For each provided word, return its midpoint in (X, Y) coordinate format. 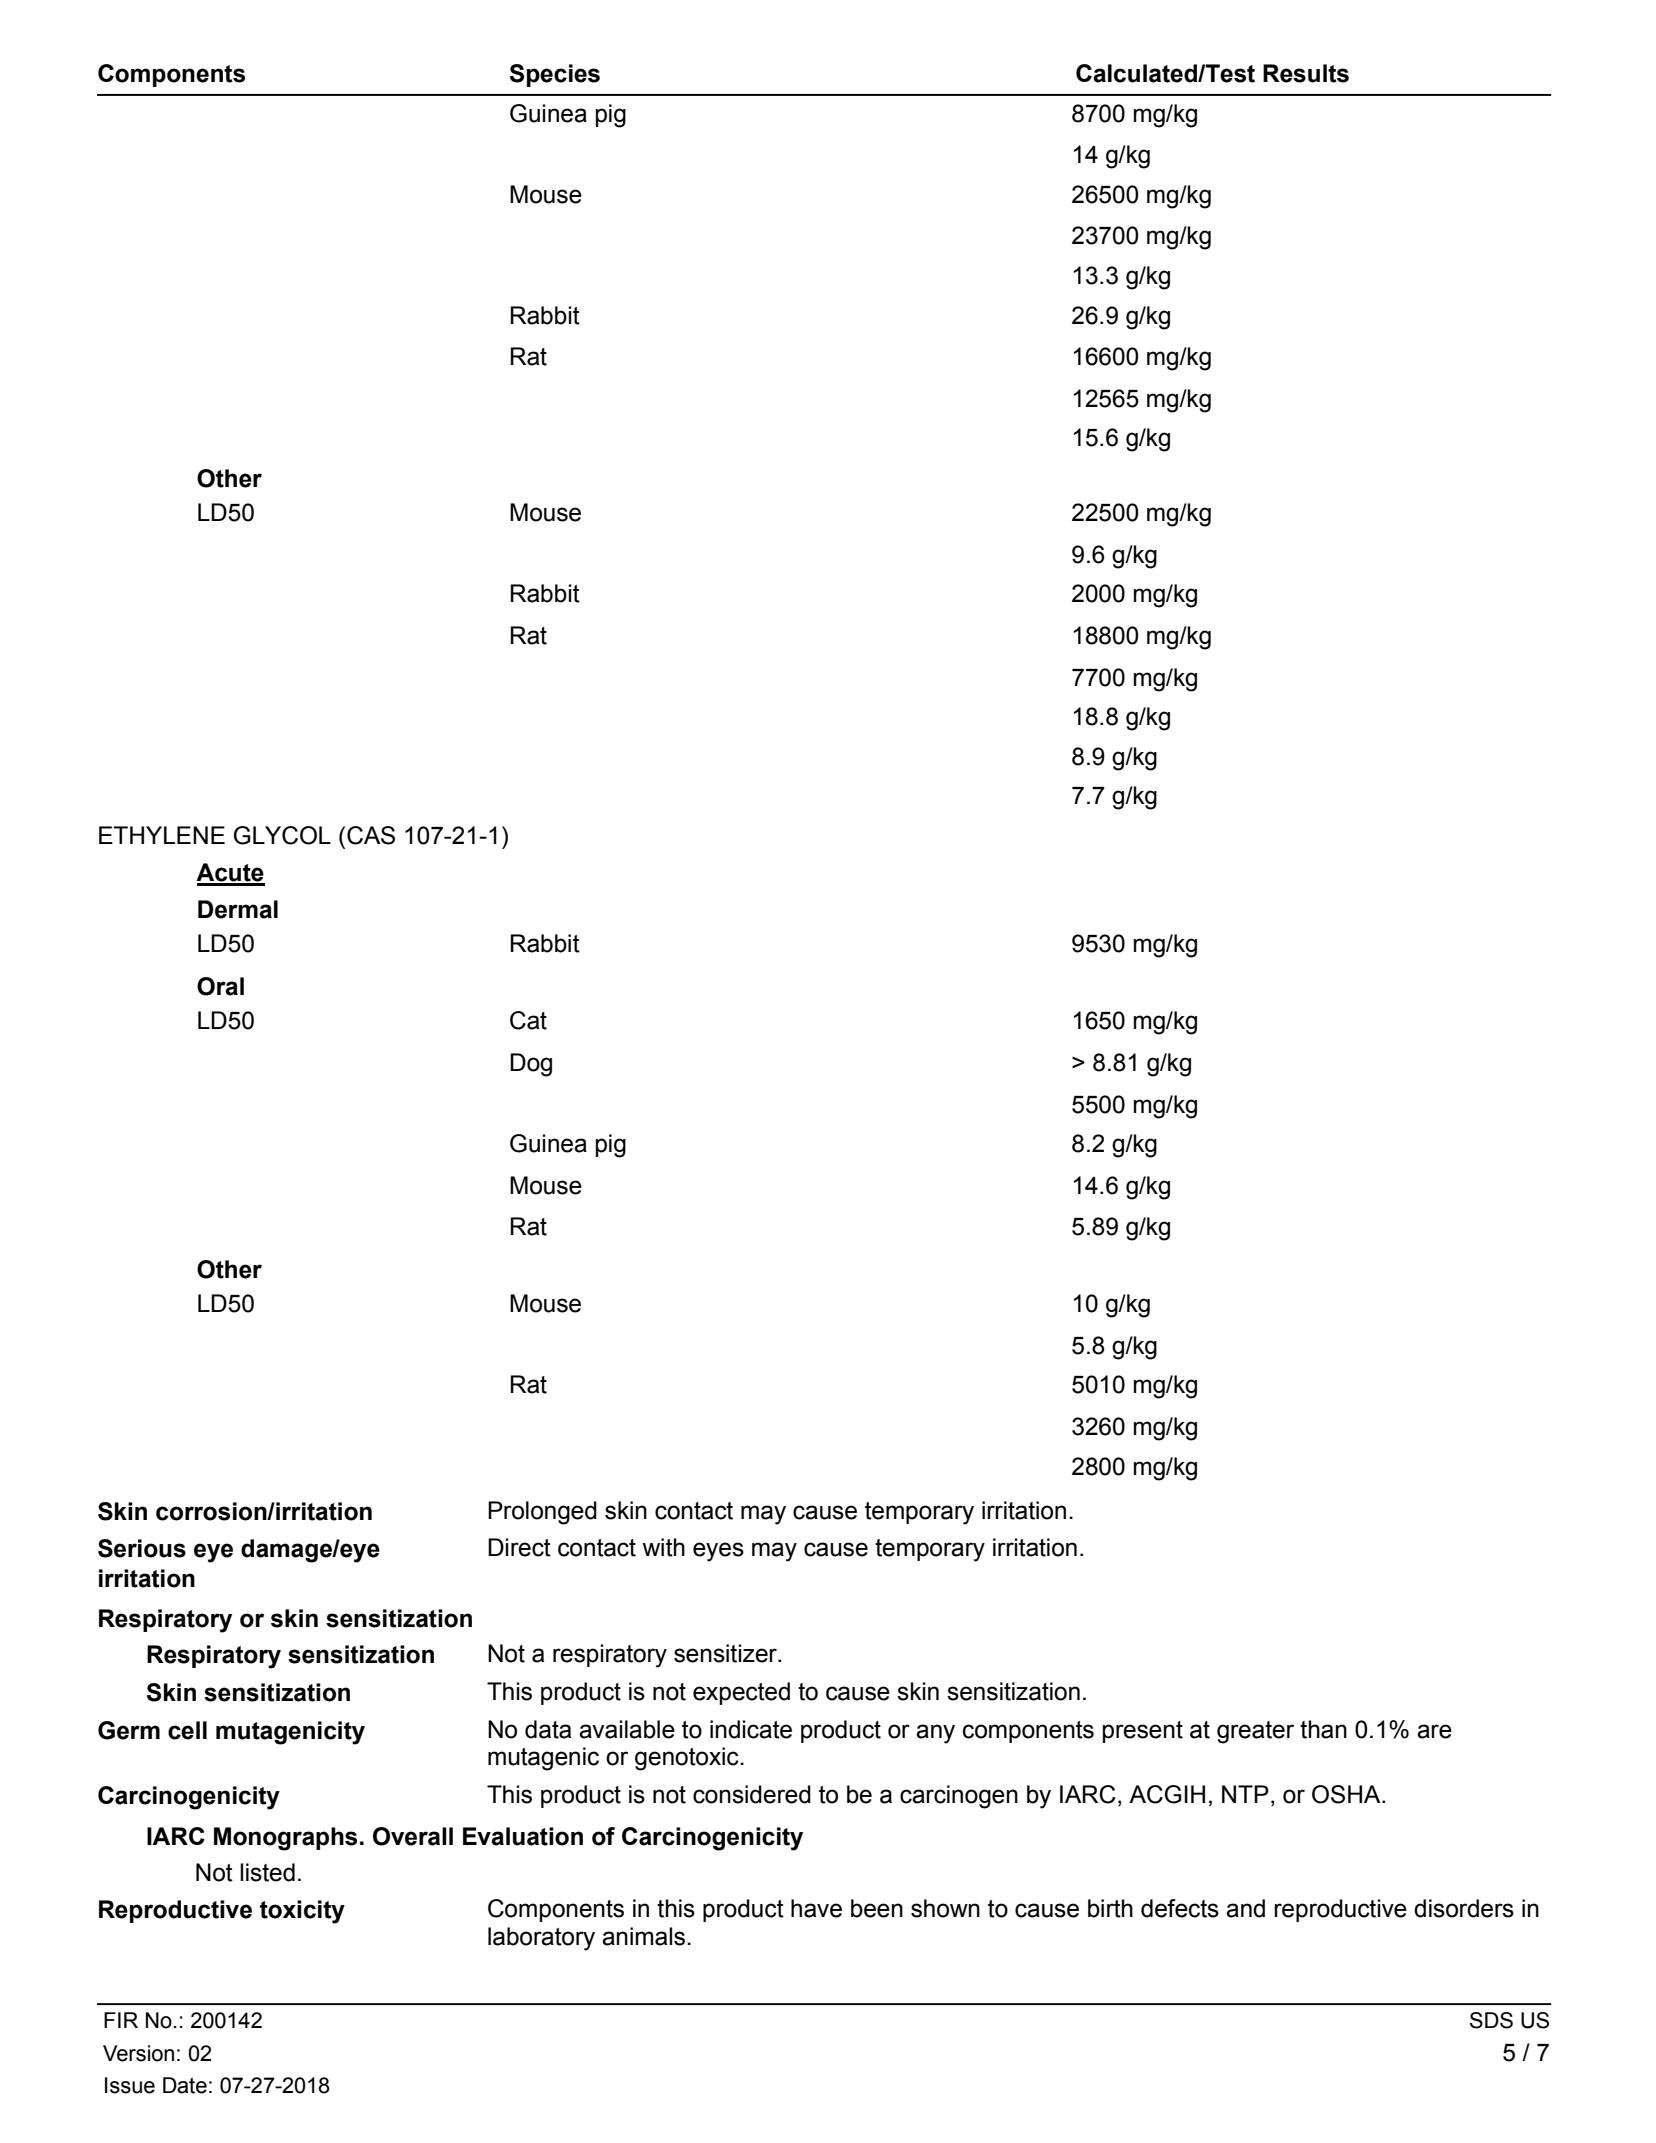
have (816, 1908)
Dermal (238, 909)
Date (185, 2085)
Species (555, 75)
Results (1306, 73)
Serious (142, 1548)
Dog (531, 1065)
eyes (718, 1552)
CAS (371, 835)
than (1323, 1729)
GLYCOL (282, 835)
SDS (1491, 2020)
